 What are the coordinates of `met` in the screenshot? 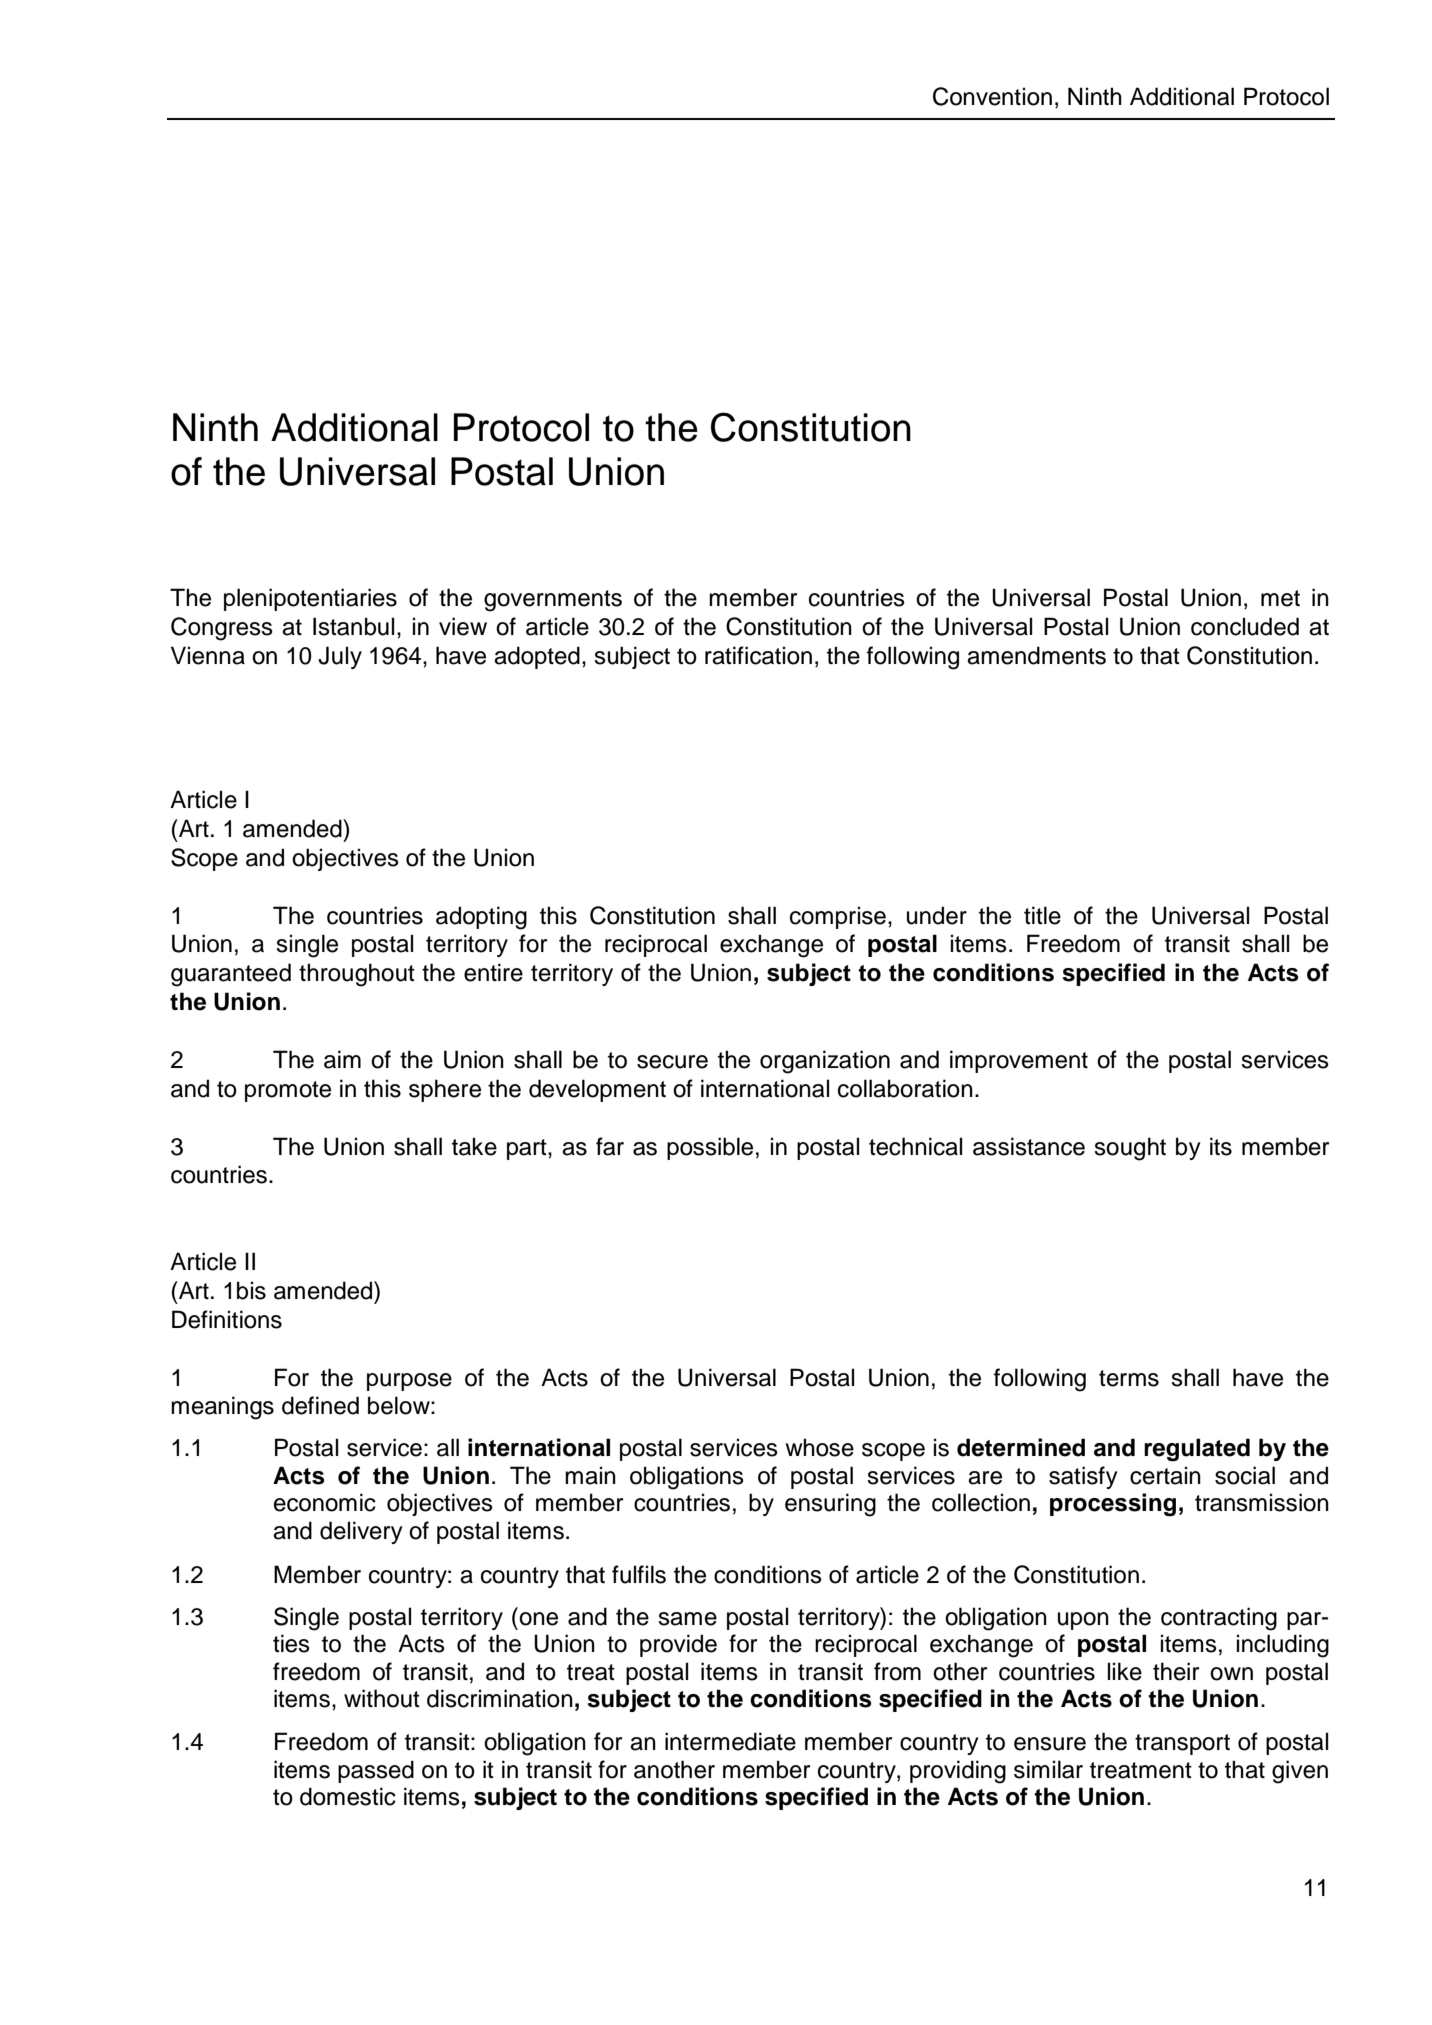 It's located at (1280, 598).
